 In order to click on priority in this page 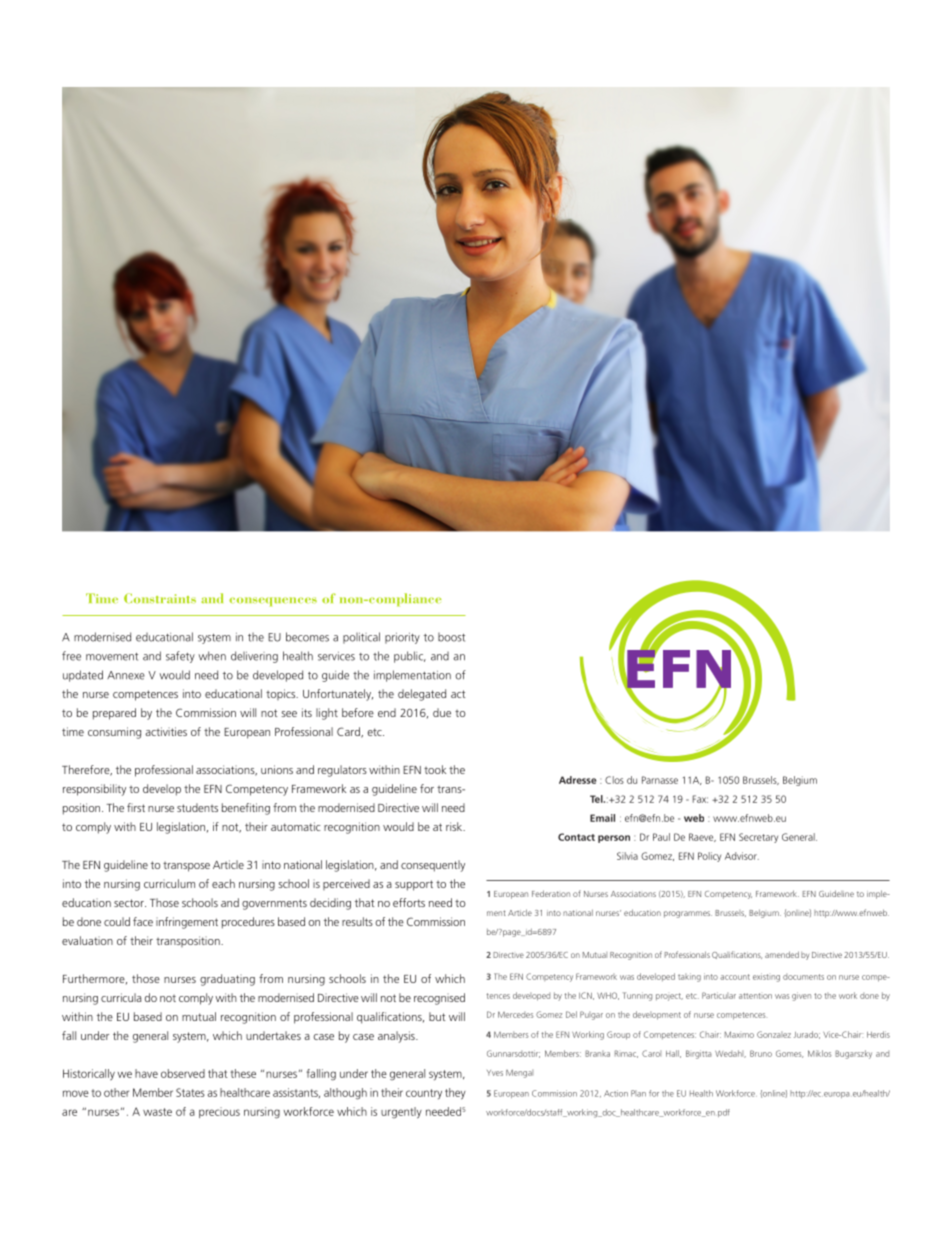, I will do `click(402, 638)`.
